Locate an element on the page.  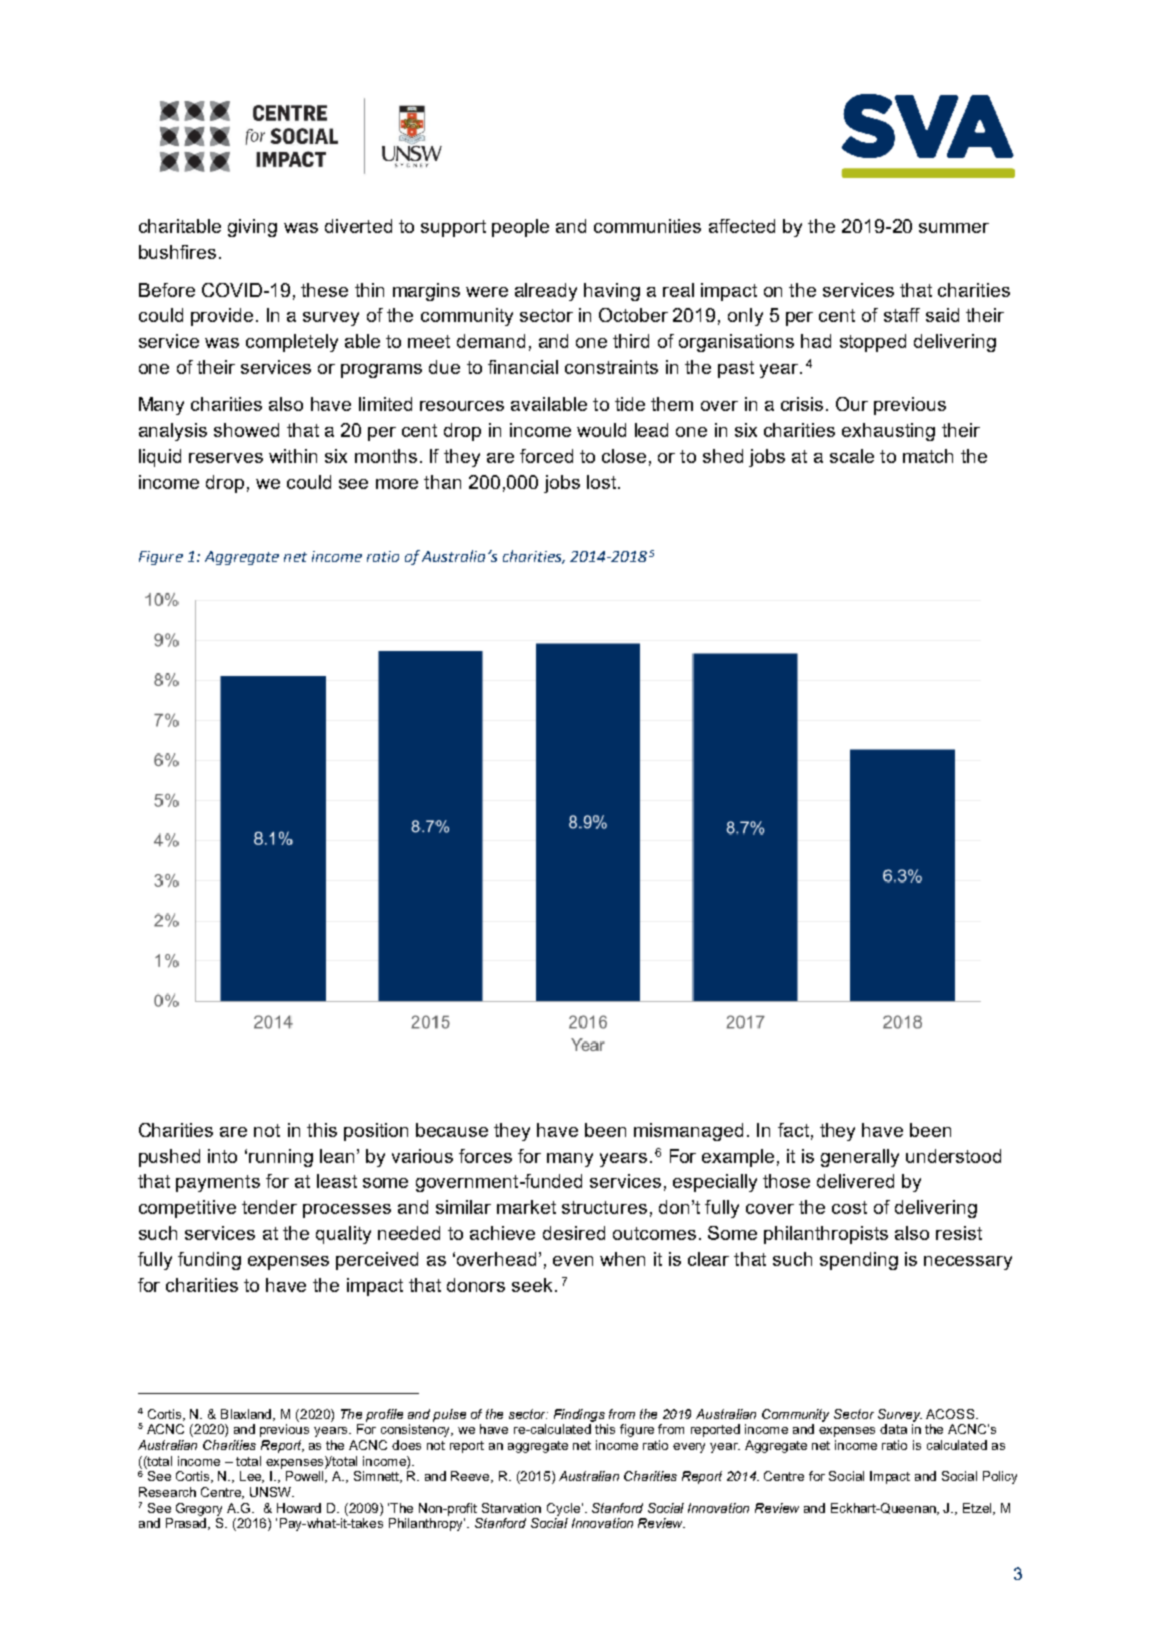
having is located at coordinates (612, 292).
